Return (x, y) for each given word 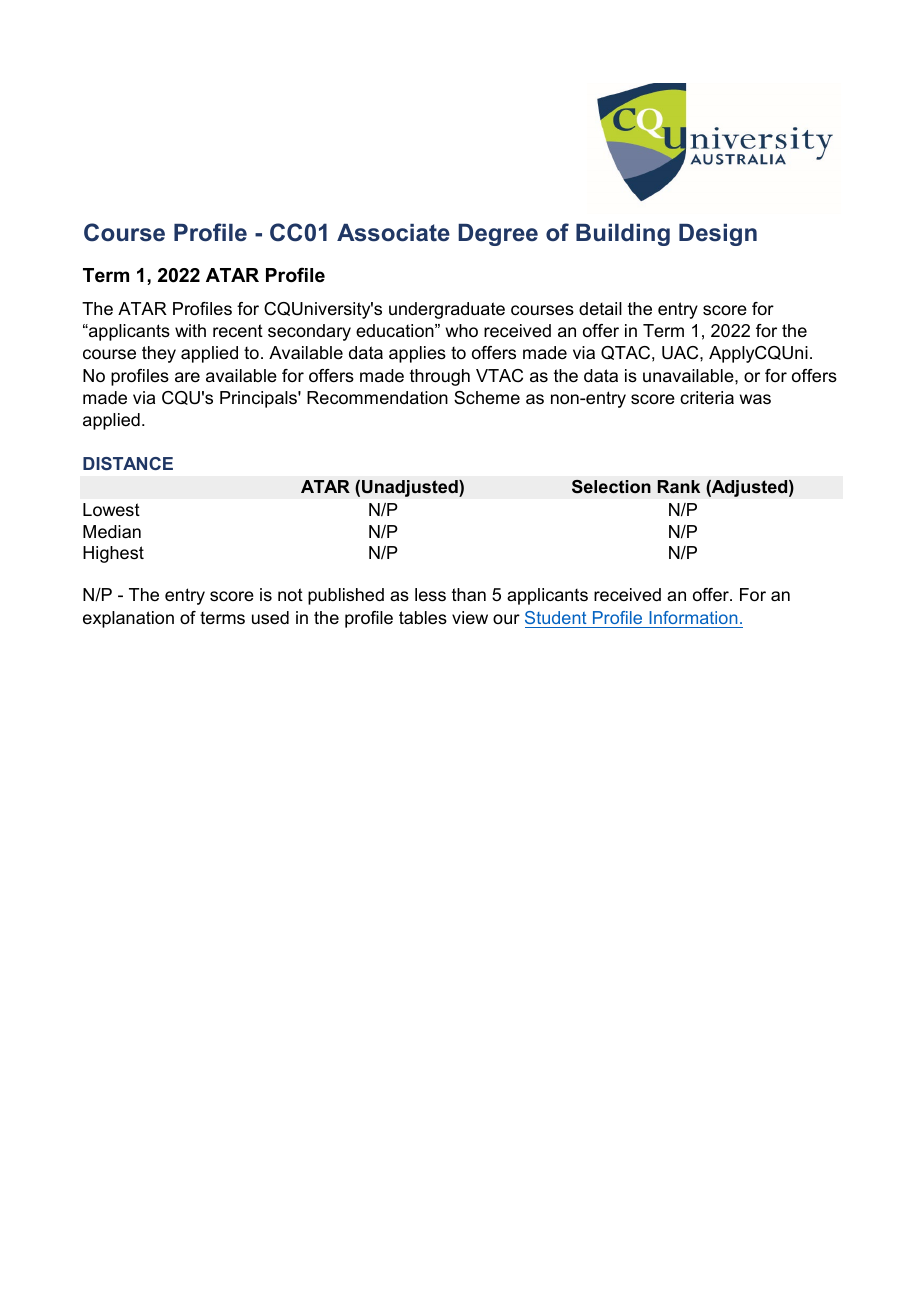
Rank (679, 486)
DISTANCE (128, 463)
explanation (128, 619)
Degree (498, 235)
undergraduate (447, 310)
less (430, 594)
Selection (611, 487)
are (187, 377)
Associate (393, 233)
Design (718, 235)
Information (693, 617)
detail (600, 308)
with (190, 330)
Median (112, 532)
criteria (707, 398)
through (440, 377)
